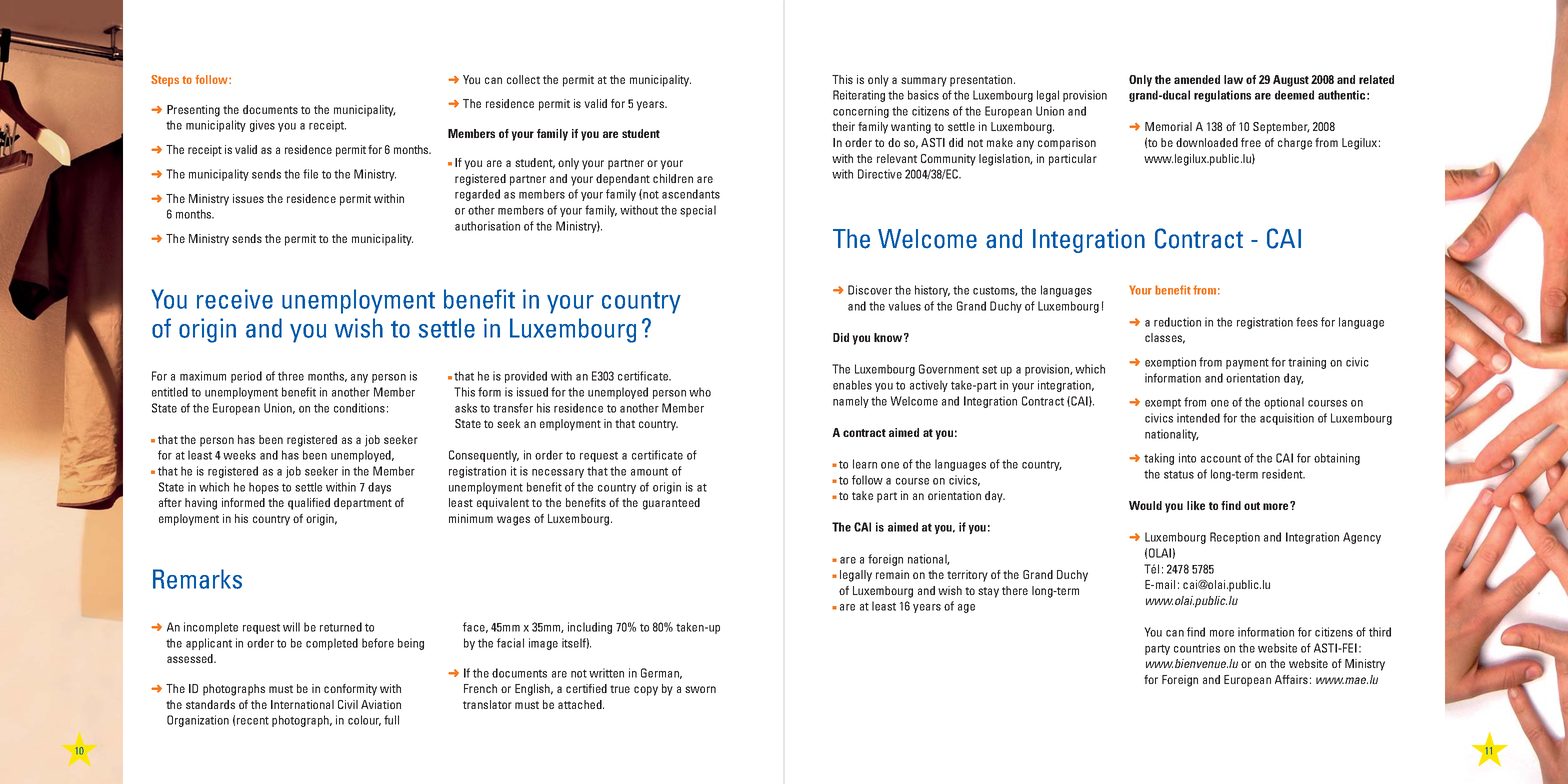 The height and width of the document is (784, 1568). What do you see at coordinates (851, 402) in the document?
I see `namely` at bounding box center [851, 402].
